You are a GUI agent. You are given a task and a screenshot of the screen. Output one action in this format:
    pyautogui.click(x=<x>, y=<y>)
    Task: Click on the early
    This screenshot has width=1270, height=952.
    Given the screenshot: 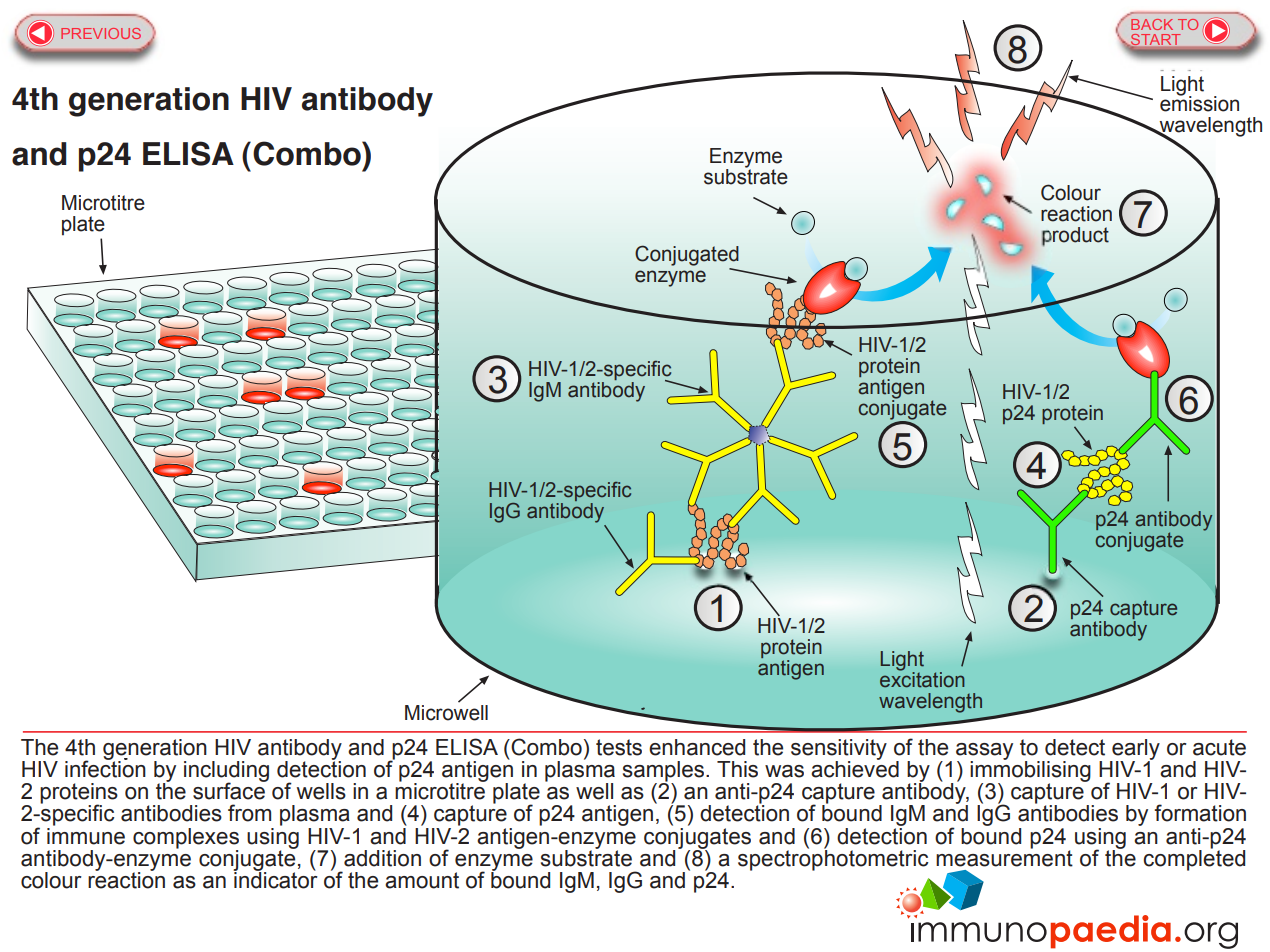 What is the action you would take?
    pyautogui.click(x=1135, y=750)
